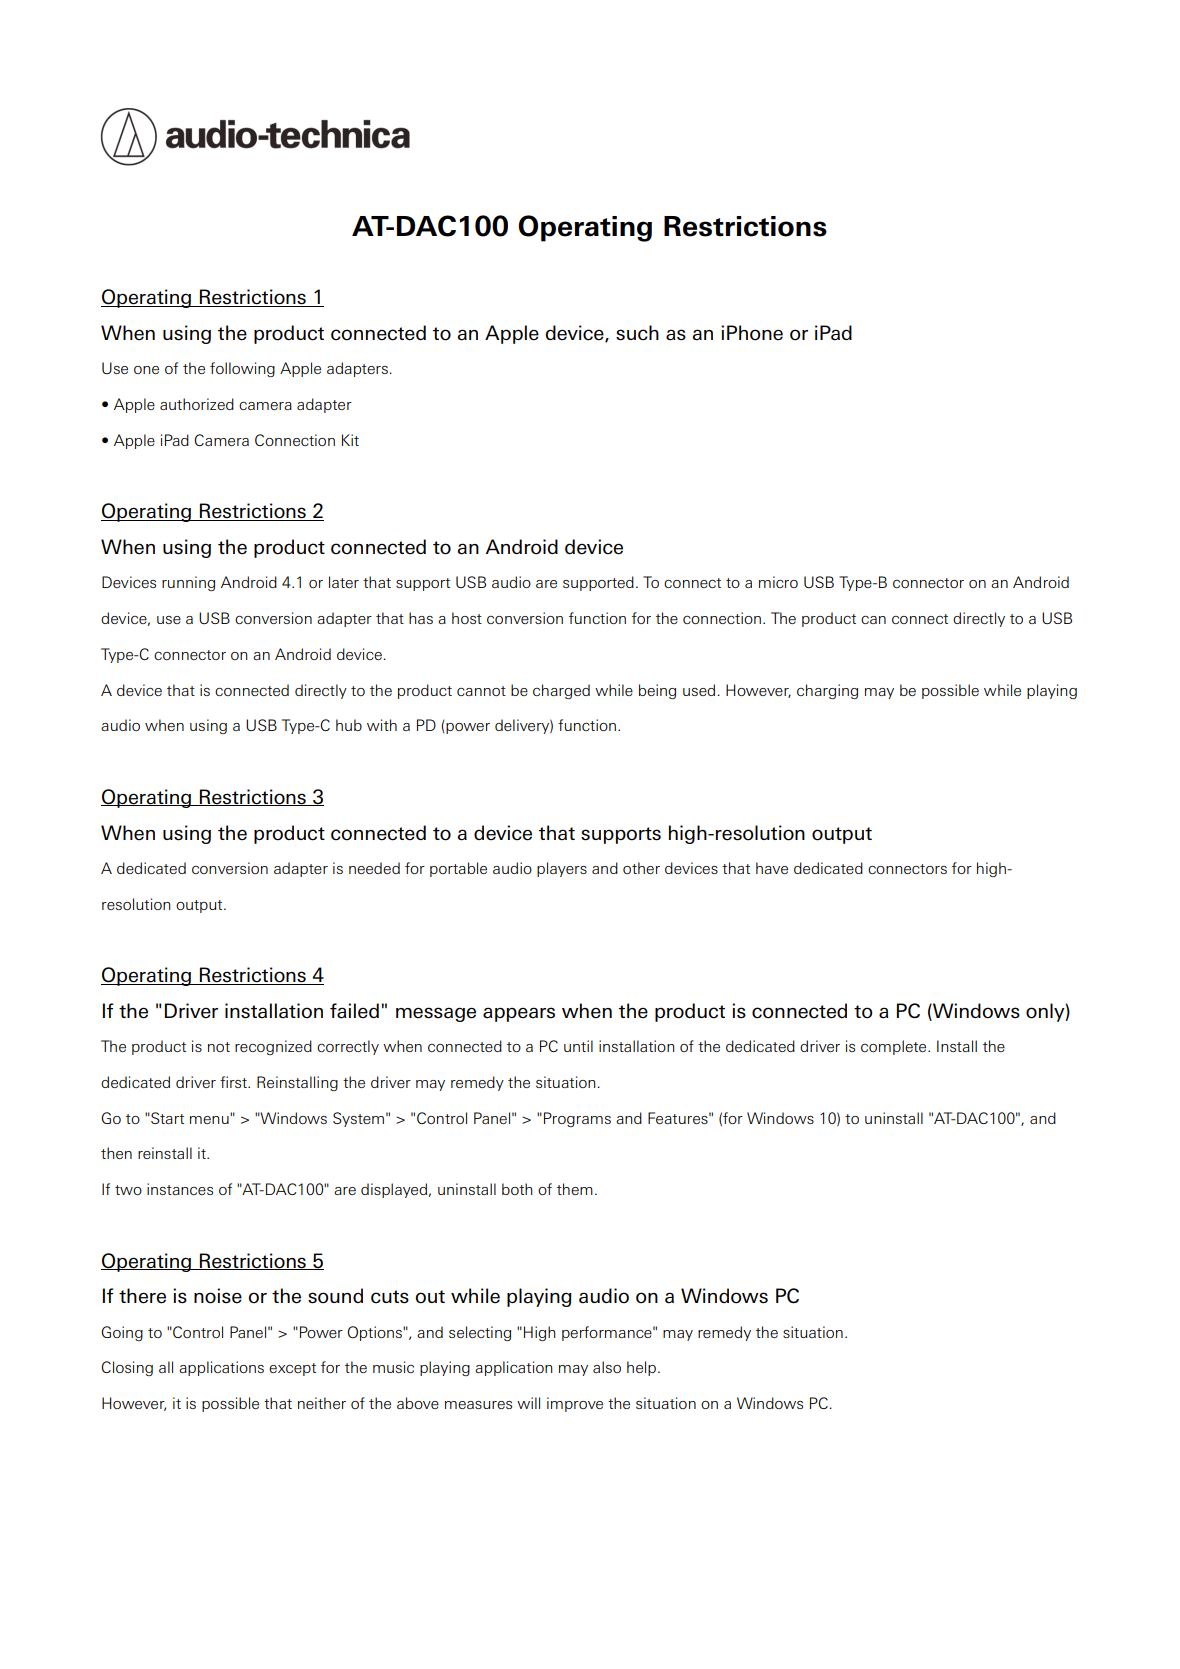 Image resolution: width=1180 pixels, height=1669 pixels. I want to click on such, so click(637, 333).
